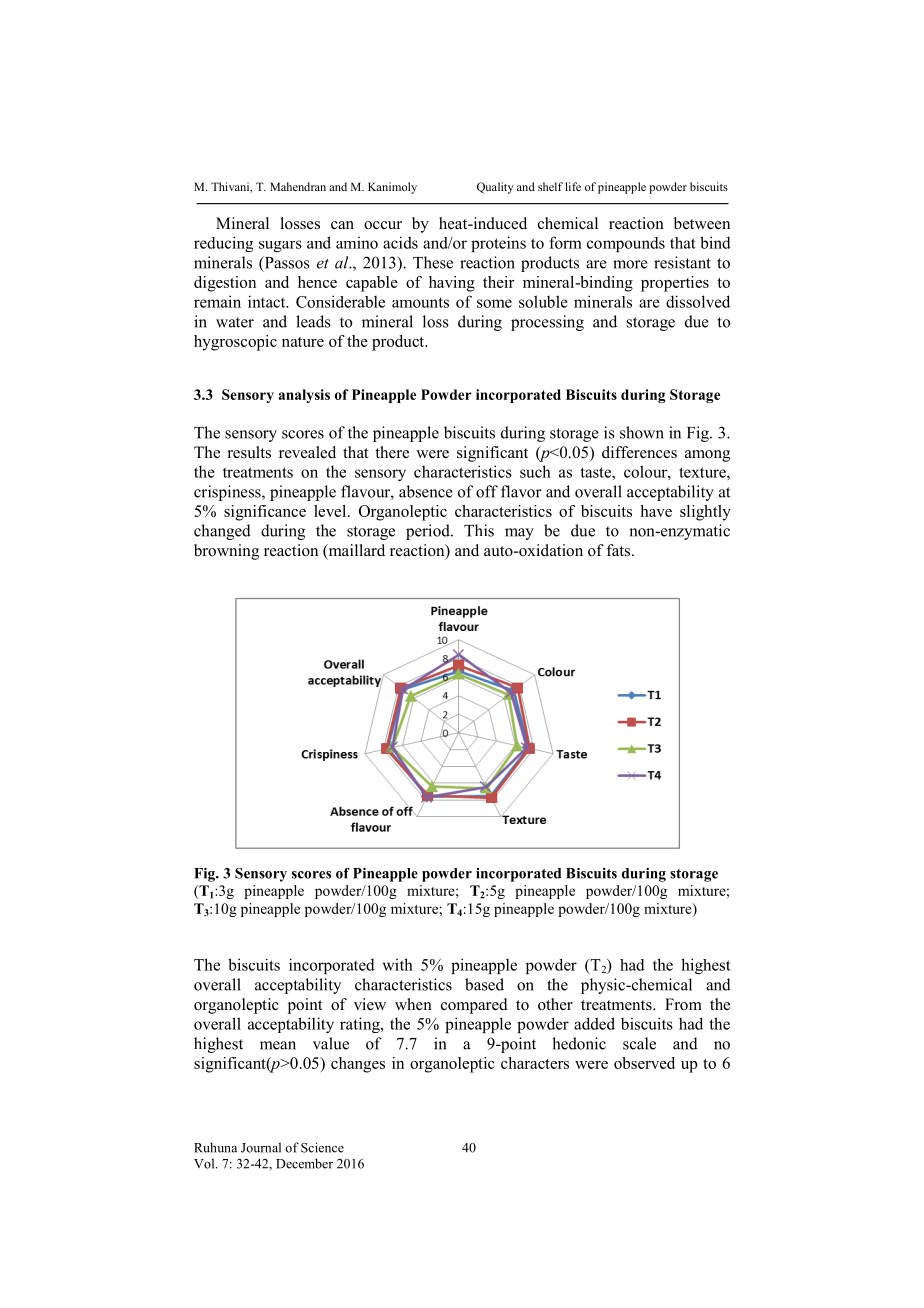  What do you see at coordinates (484, 984) in the image?
I see `based` at bounding box center [484, 984].
